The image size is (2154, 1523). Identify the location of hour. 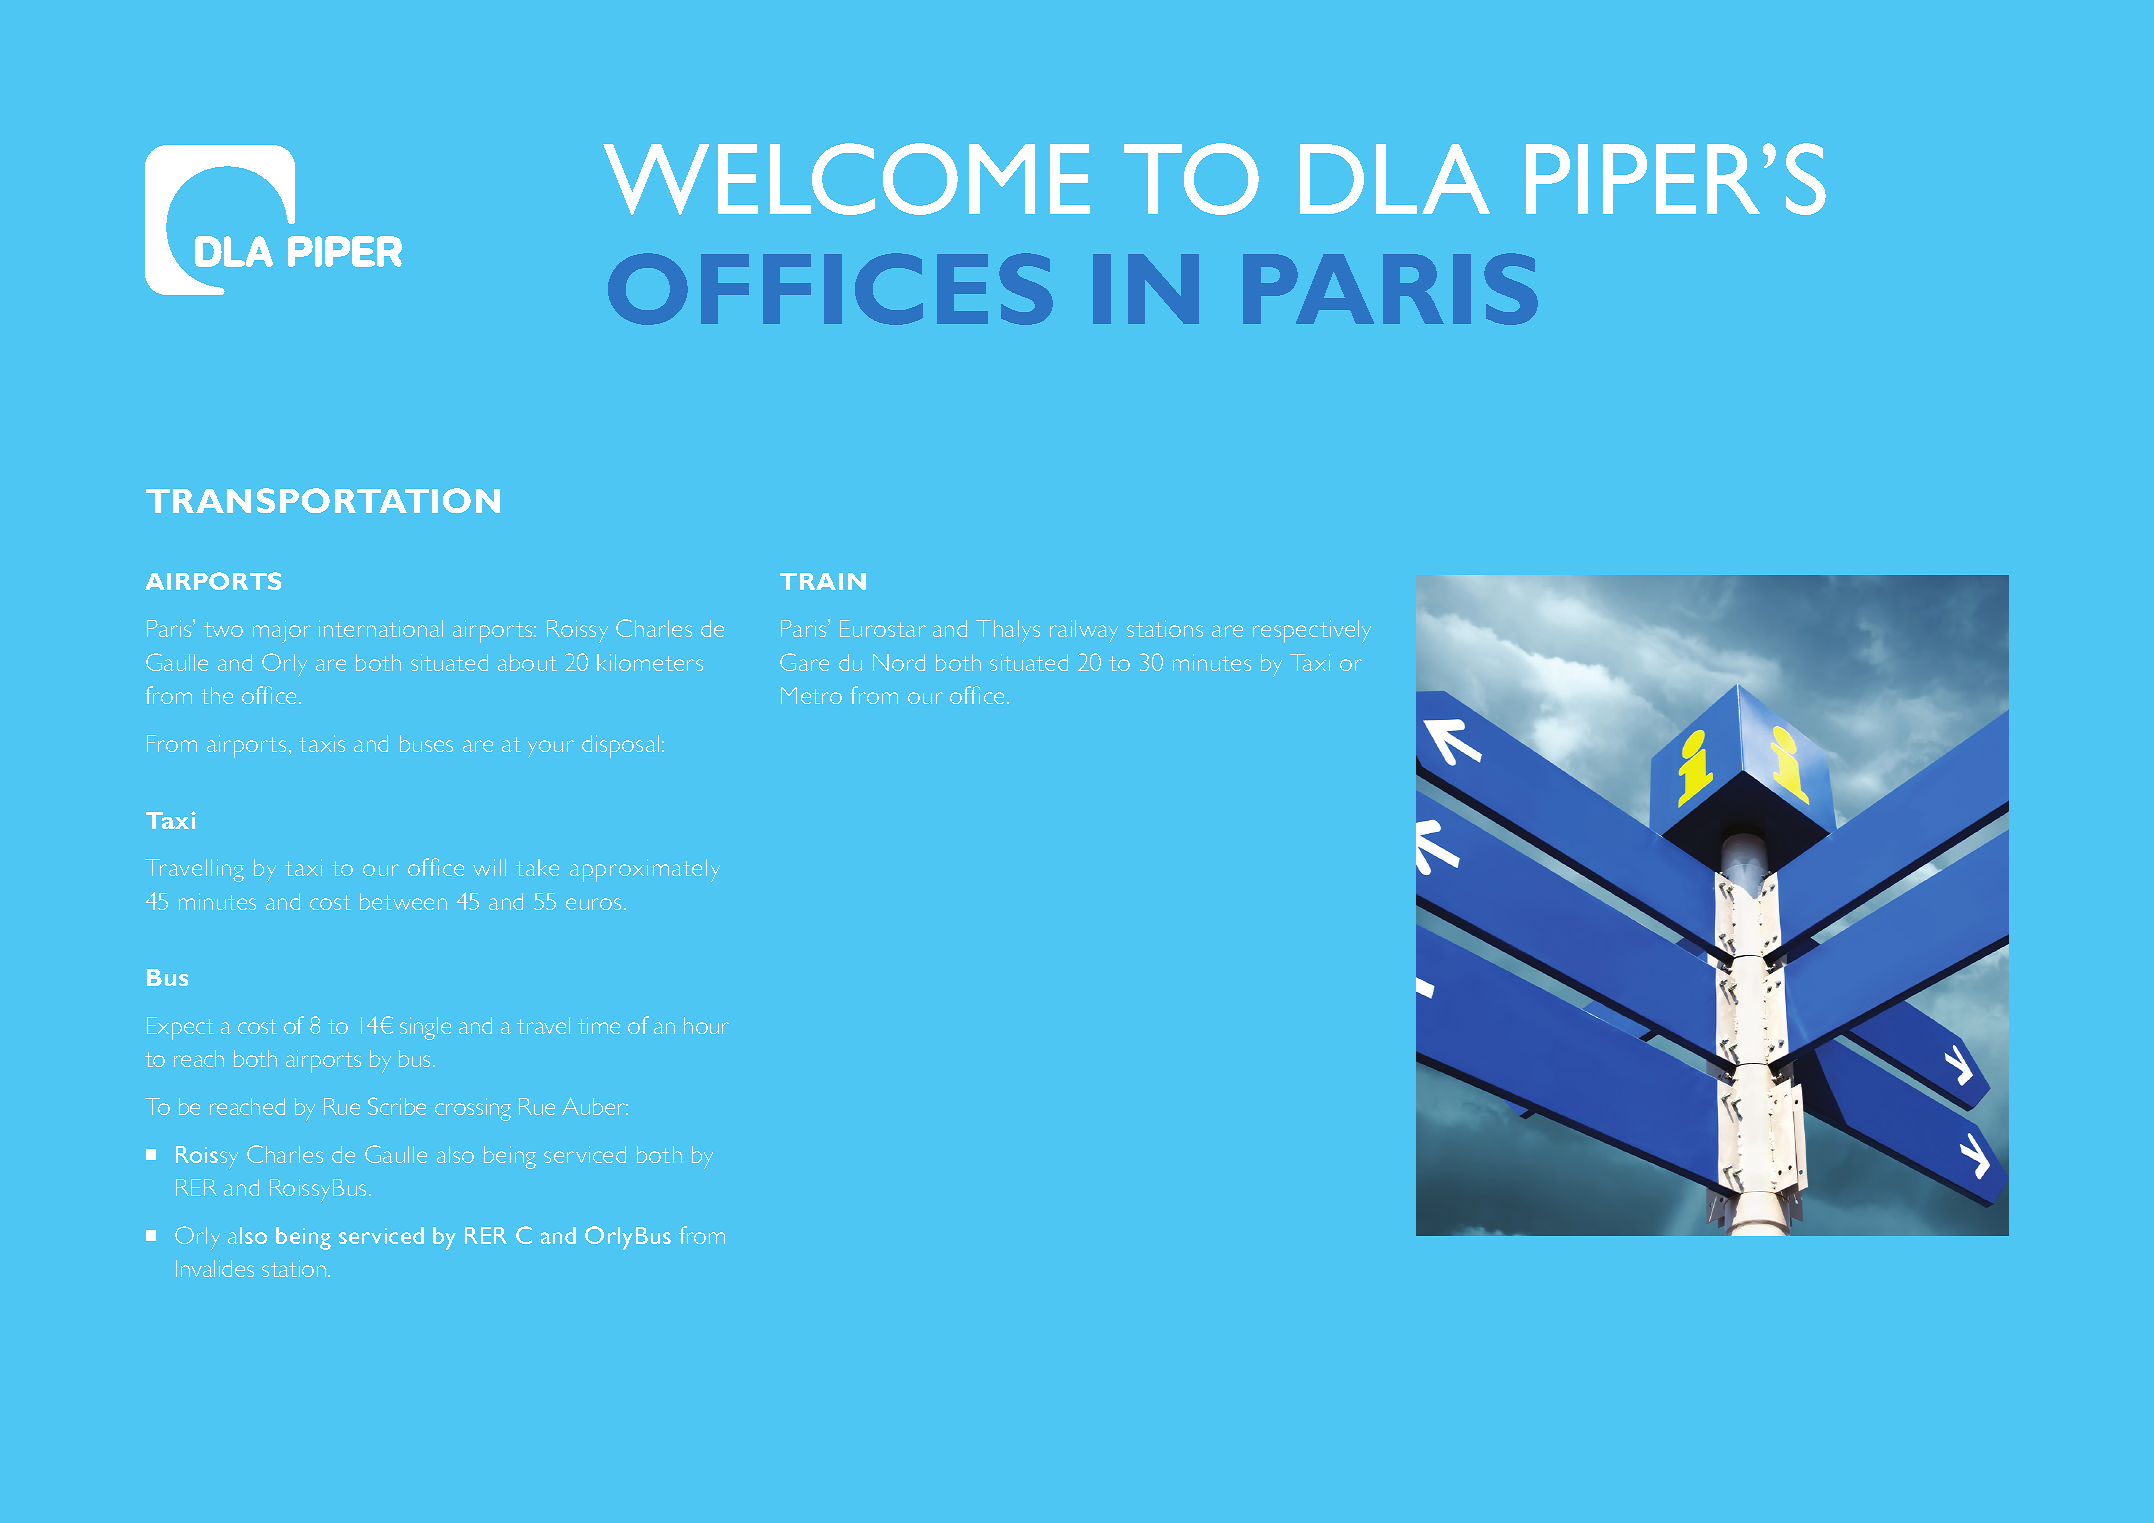
(706, 1025).
